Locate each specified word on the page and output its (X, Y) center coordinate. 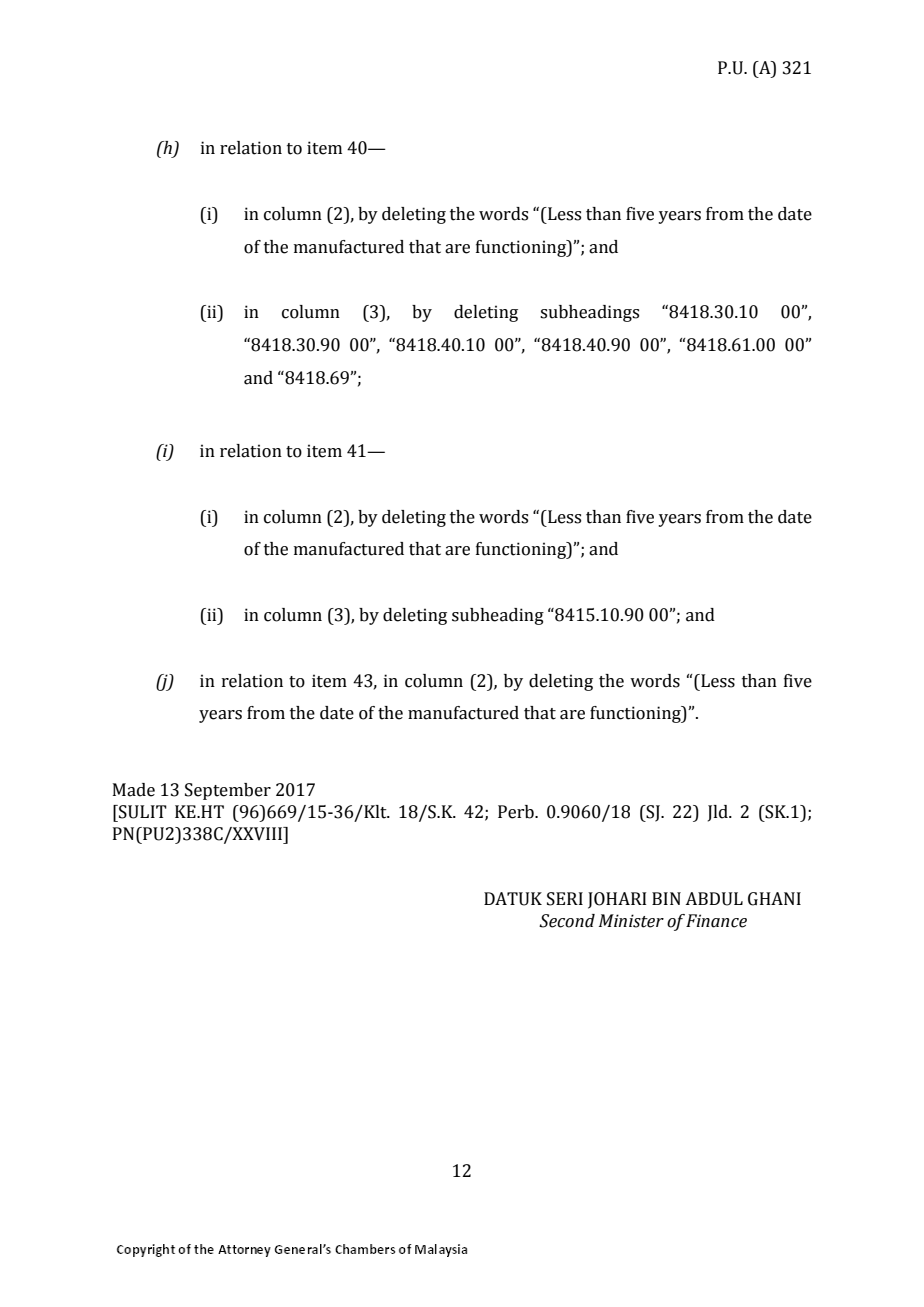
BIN (666, 898)
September (228, 791)
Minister (631, 921)
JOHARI (617, 900)
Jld (719, 813)
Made (134, 790)
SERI (565, 899)
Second (567, 921)
